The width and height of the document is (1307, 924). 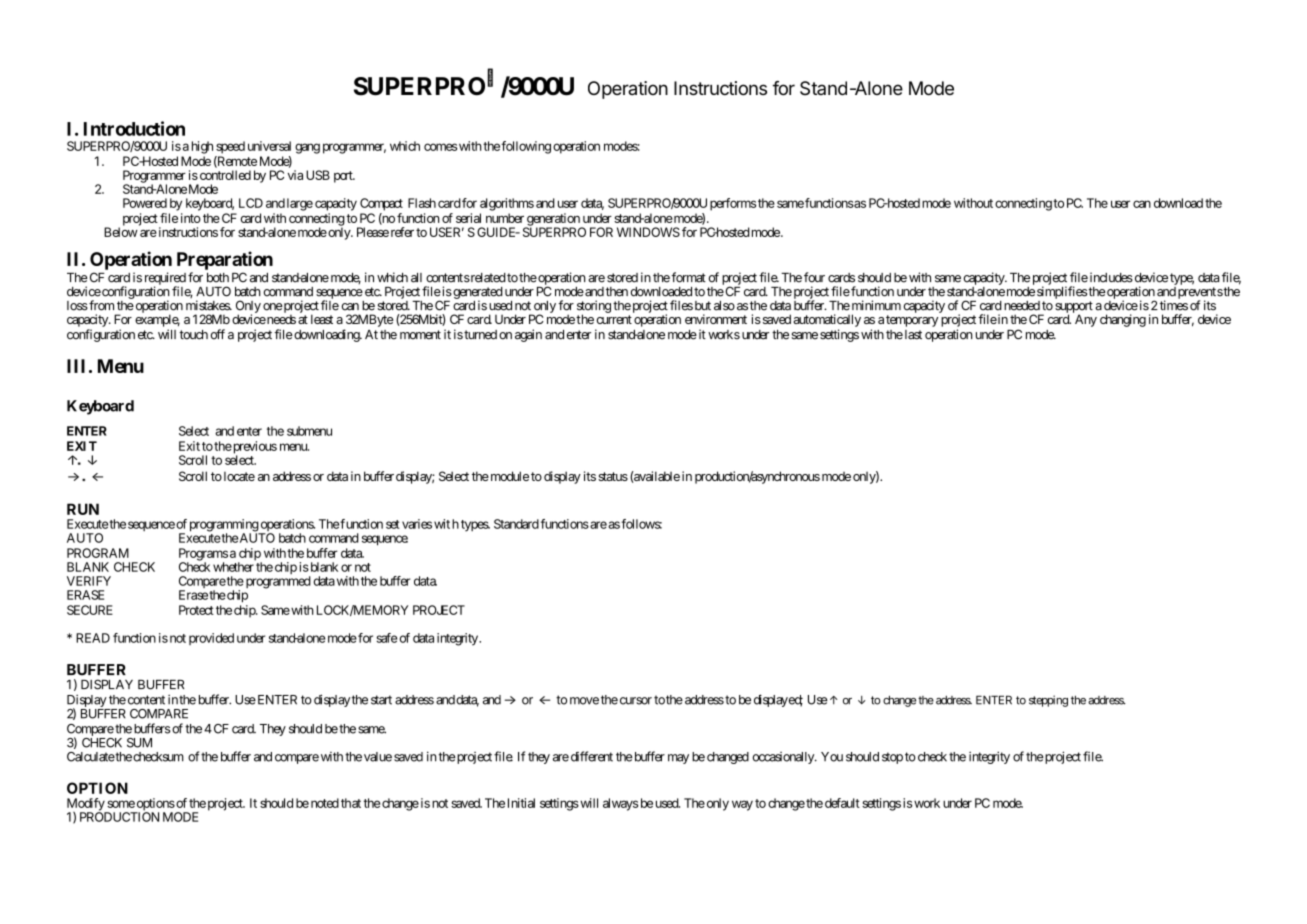 What do you see at coordinates (1086, 320) in the document?
I see `Any` at bounding box center [1086, 320].
